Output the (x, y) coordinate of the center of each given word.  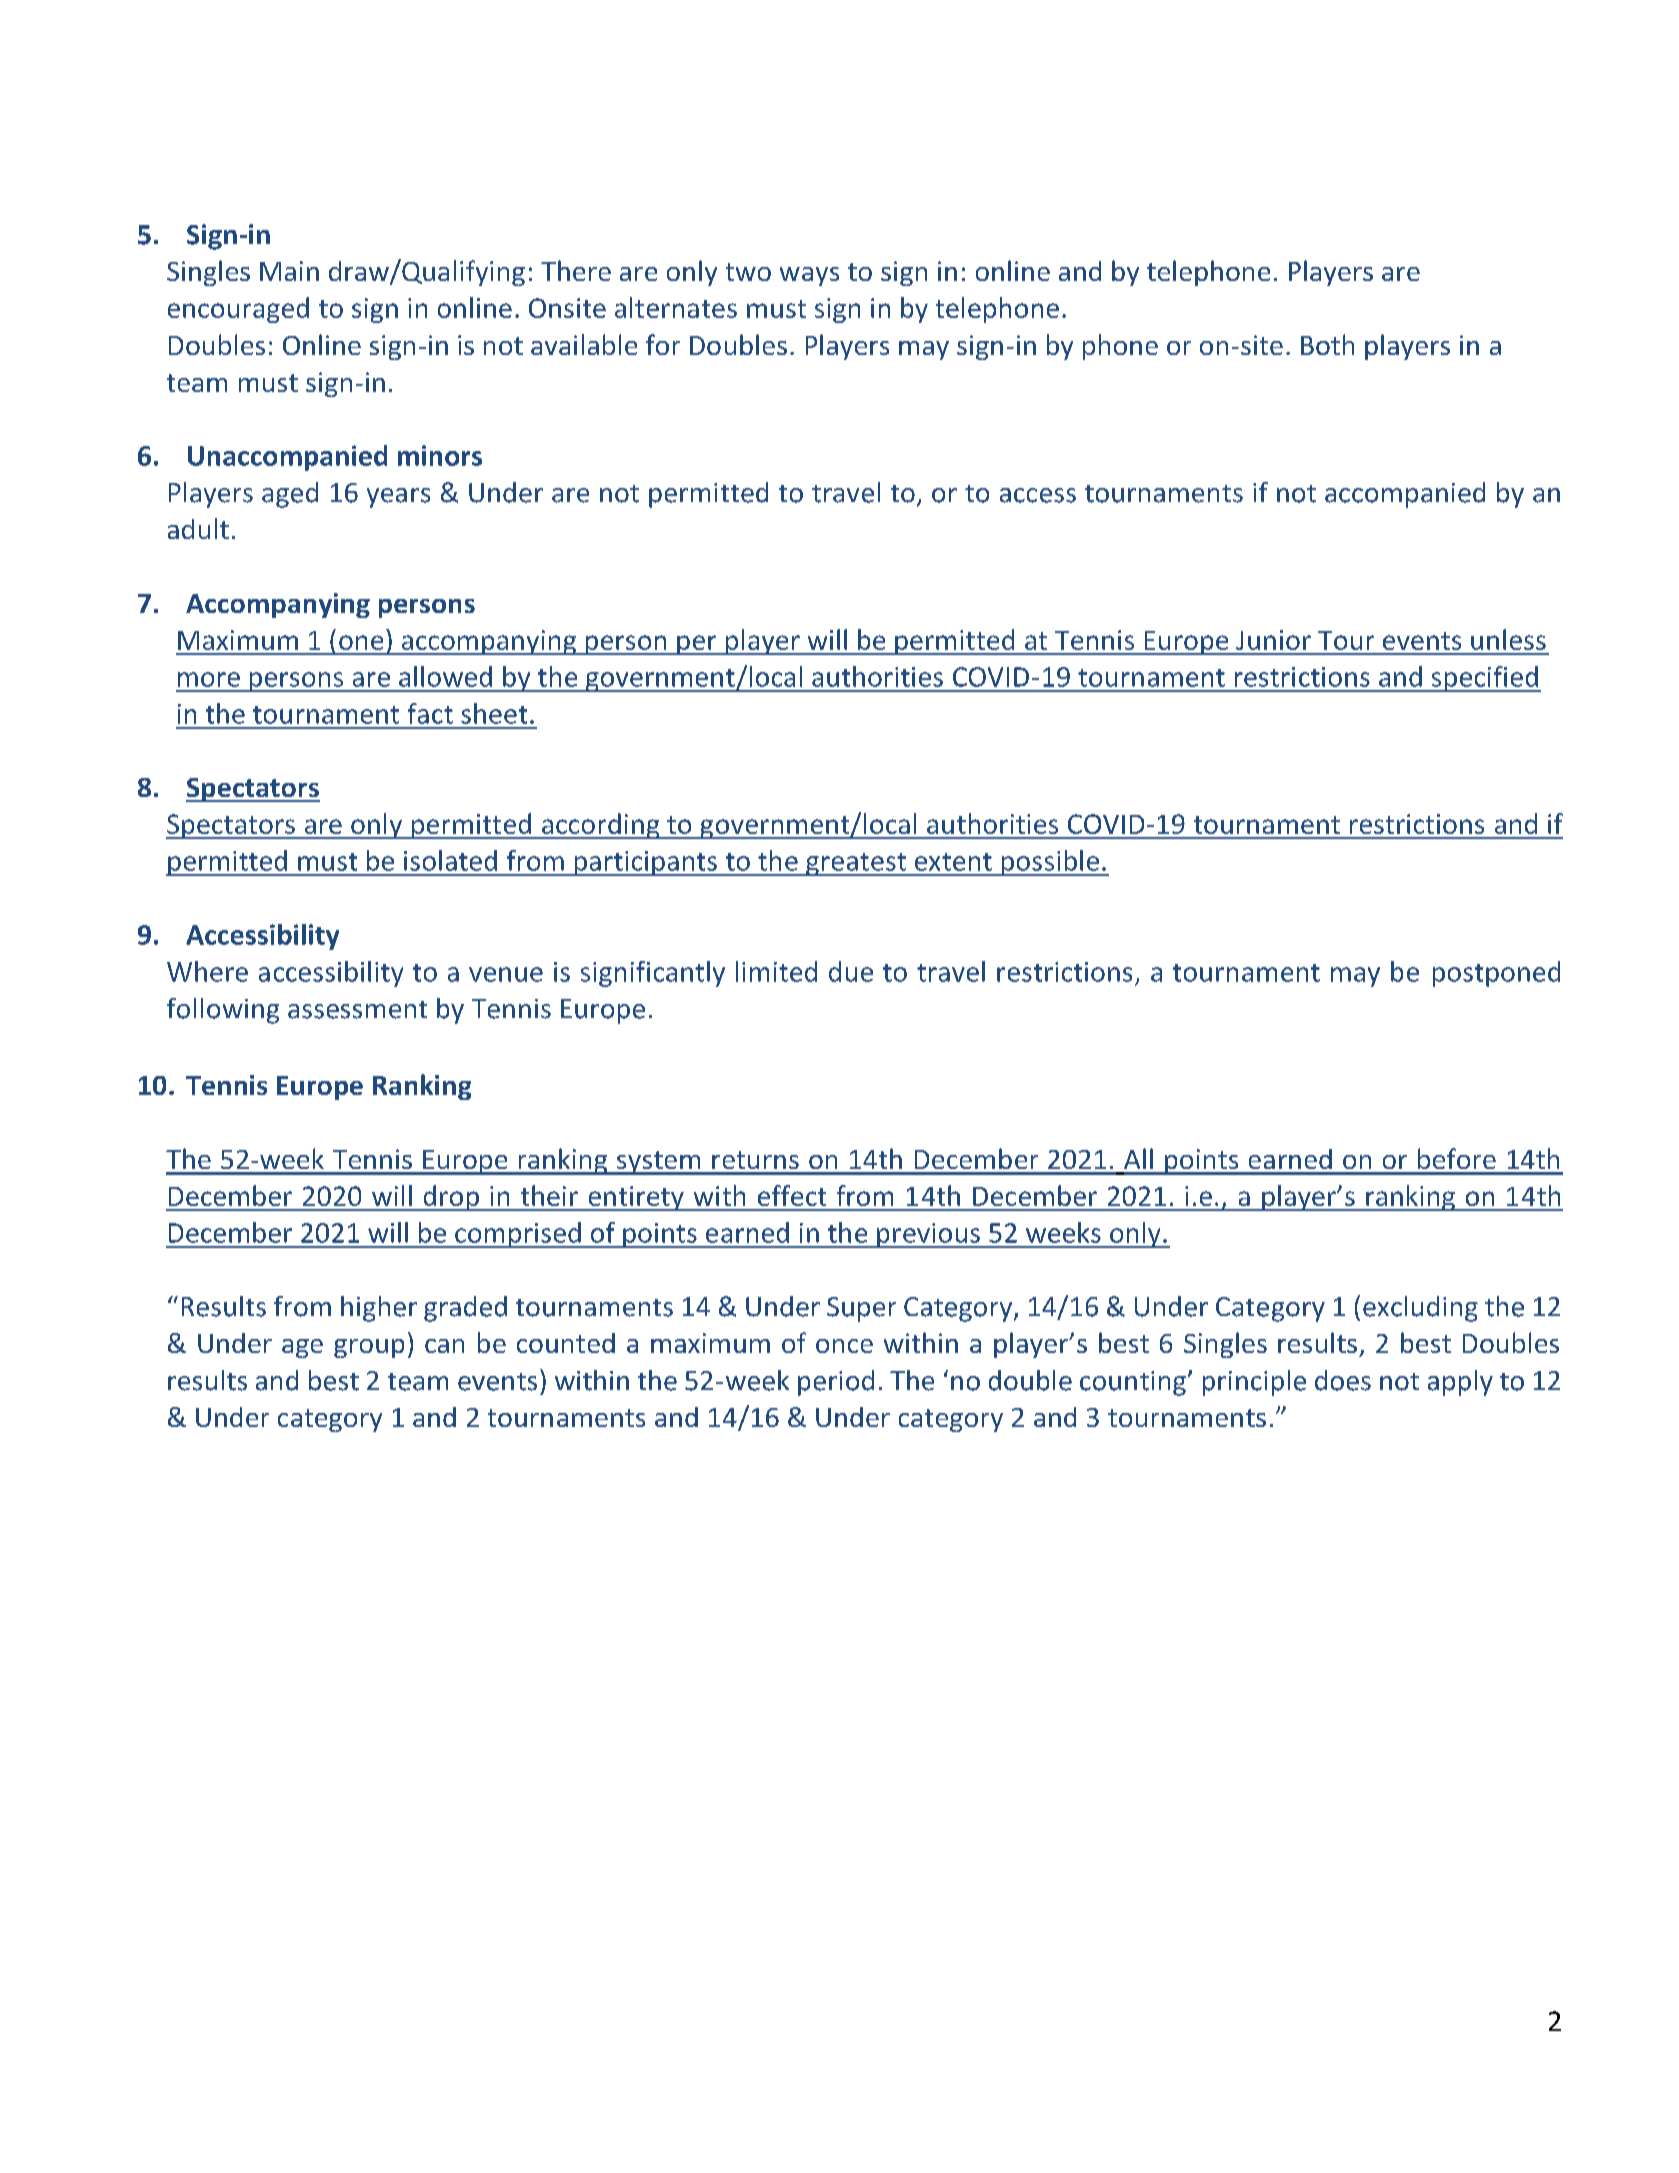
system (658, 1163)
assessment (357, 1010)
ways (809, 276)
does (1343, 1380)
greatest (856, 864)
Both (1327, 344)
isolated (450, 860)
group (369, 1348)
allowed (445, 676)
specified (1484, 679)
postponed (1496, 974)
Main (289, 271)
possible (1050, 863)
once (844, 1346)
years (398, 498)
